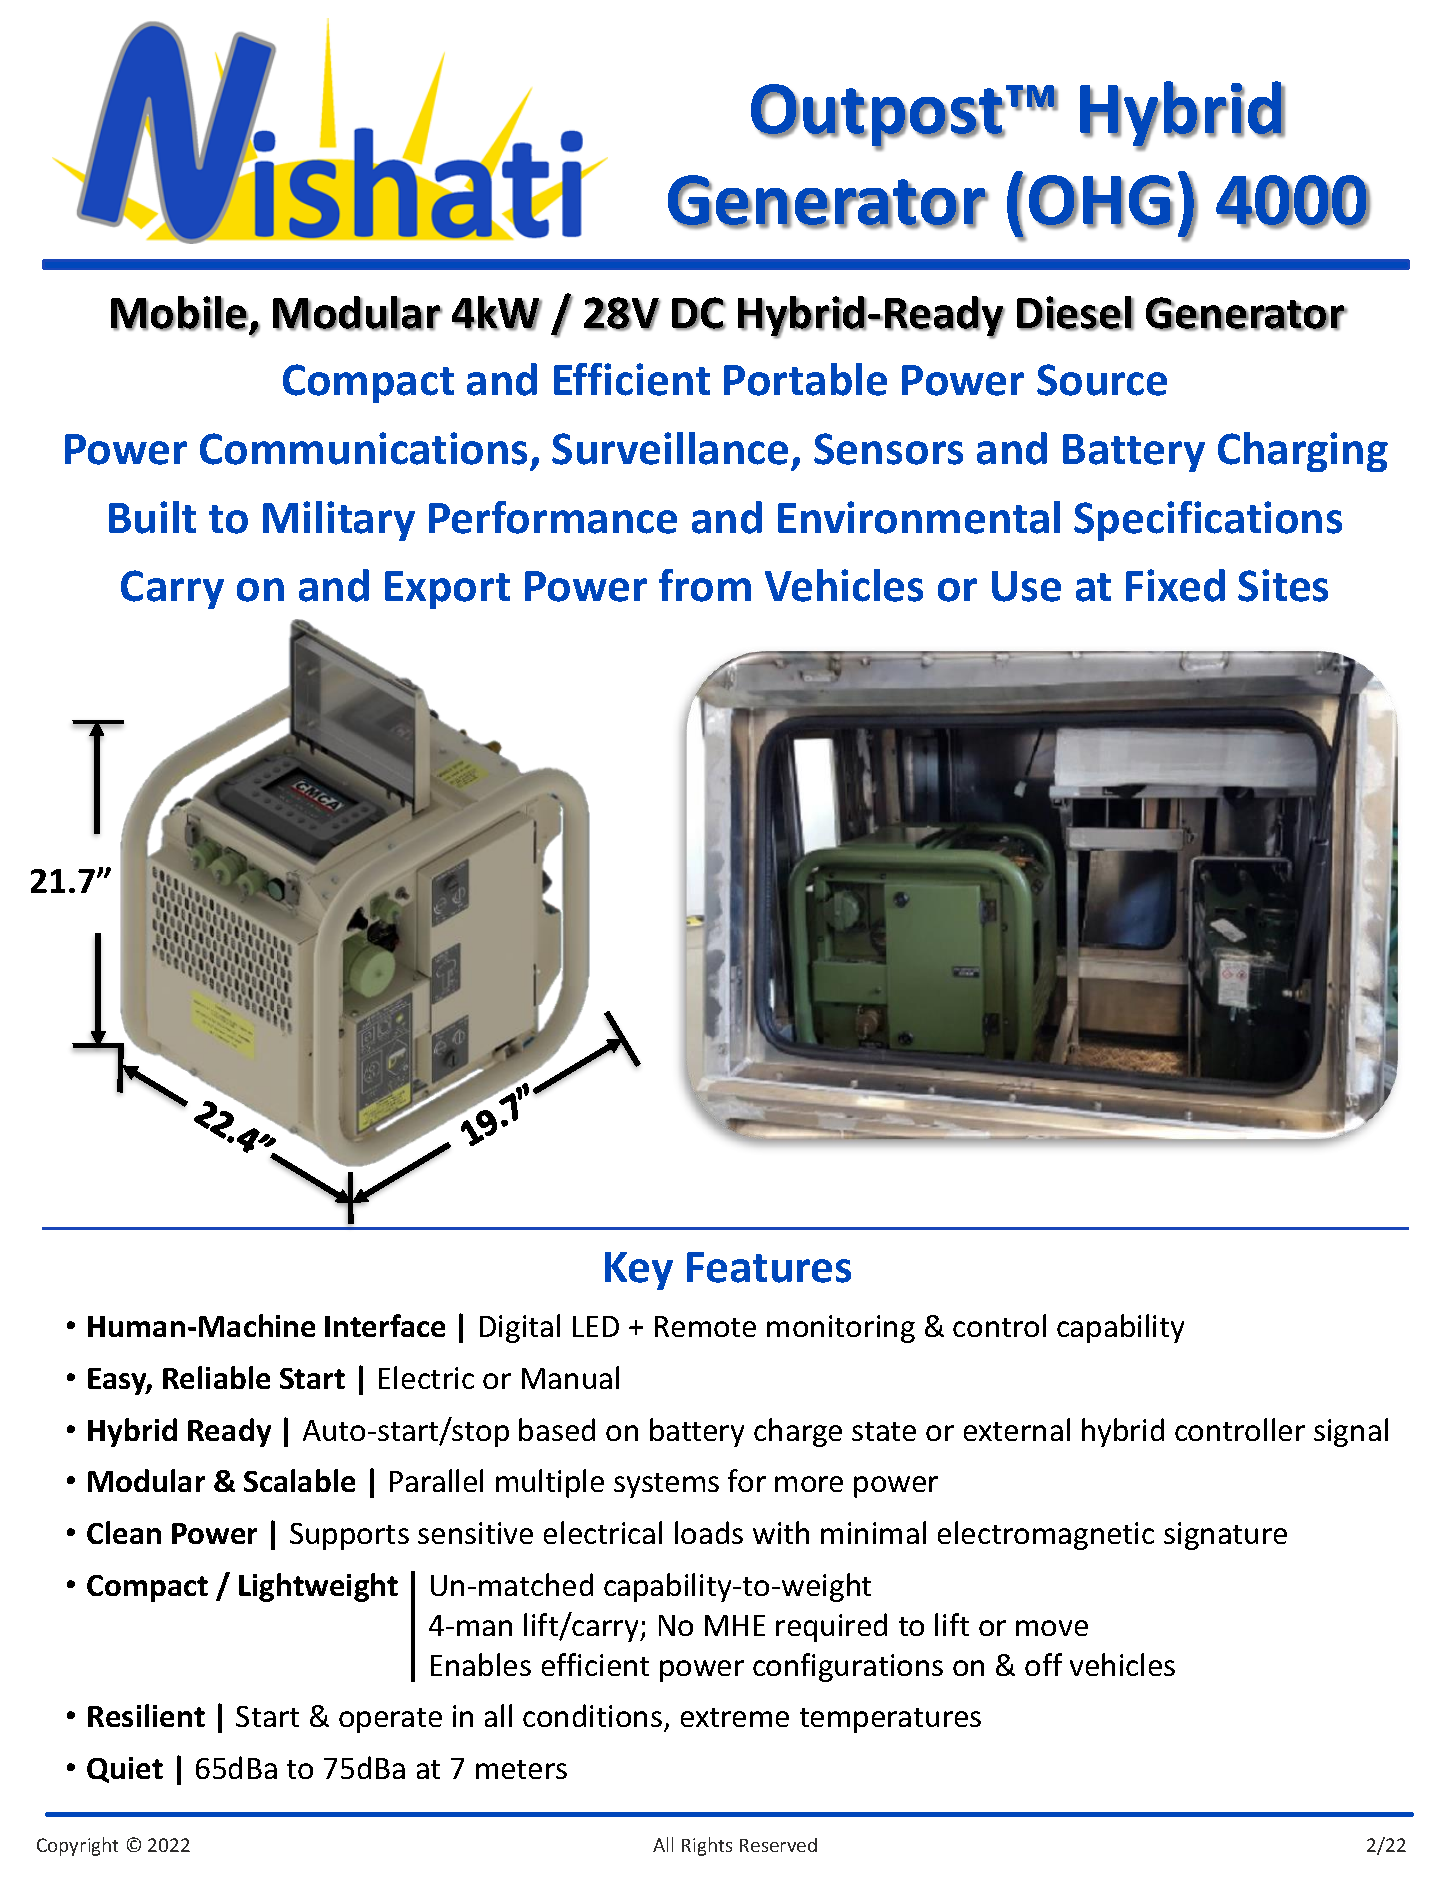 The height and width of the screenshot is (1878, 1451). Describe the element at coordinates (125, 1770) in the screenshot. I see `Quiet` at that location.
